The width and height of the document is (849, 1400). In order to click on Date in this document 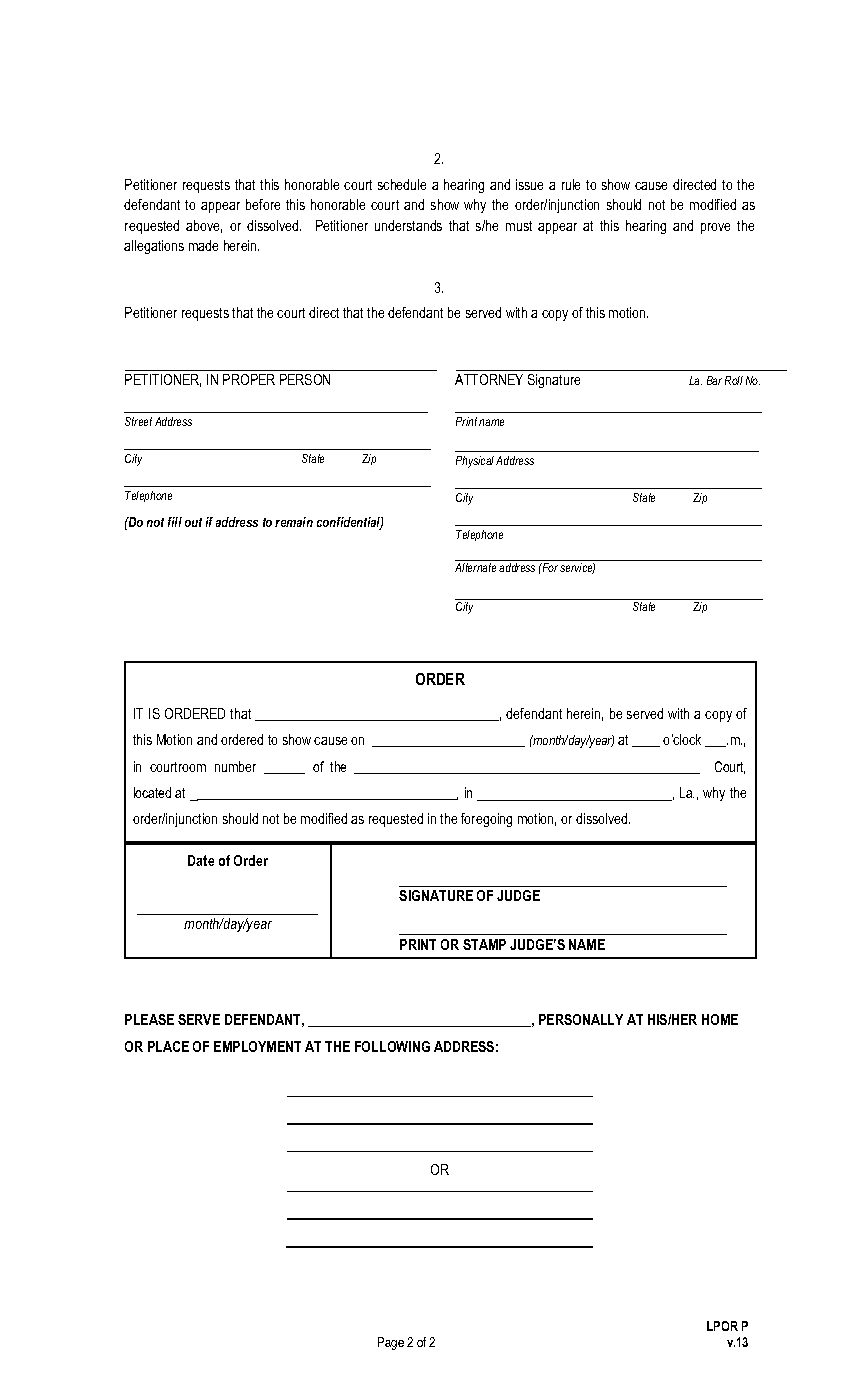, I will do `click(201, 860)`.
